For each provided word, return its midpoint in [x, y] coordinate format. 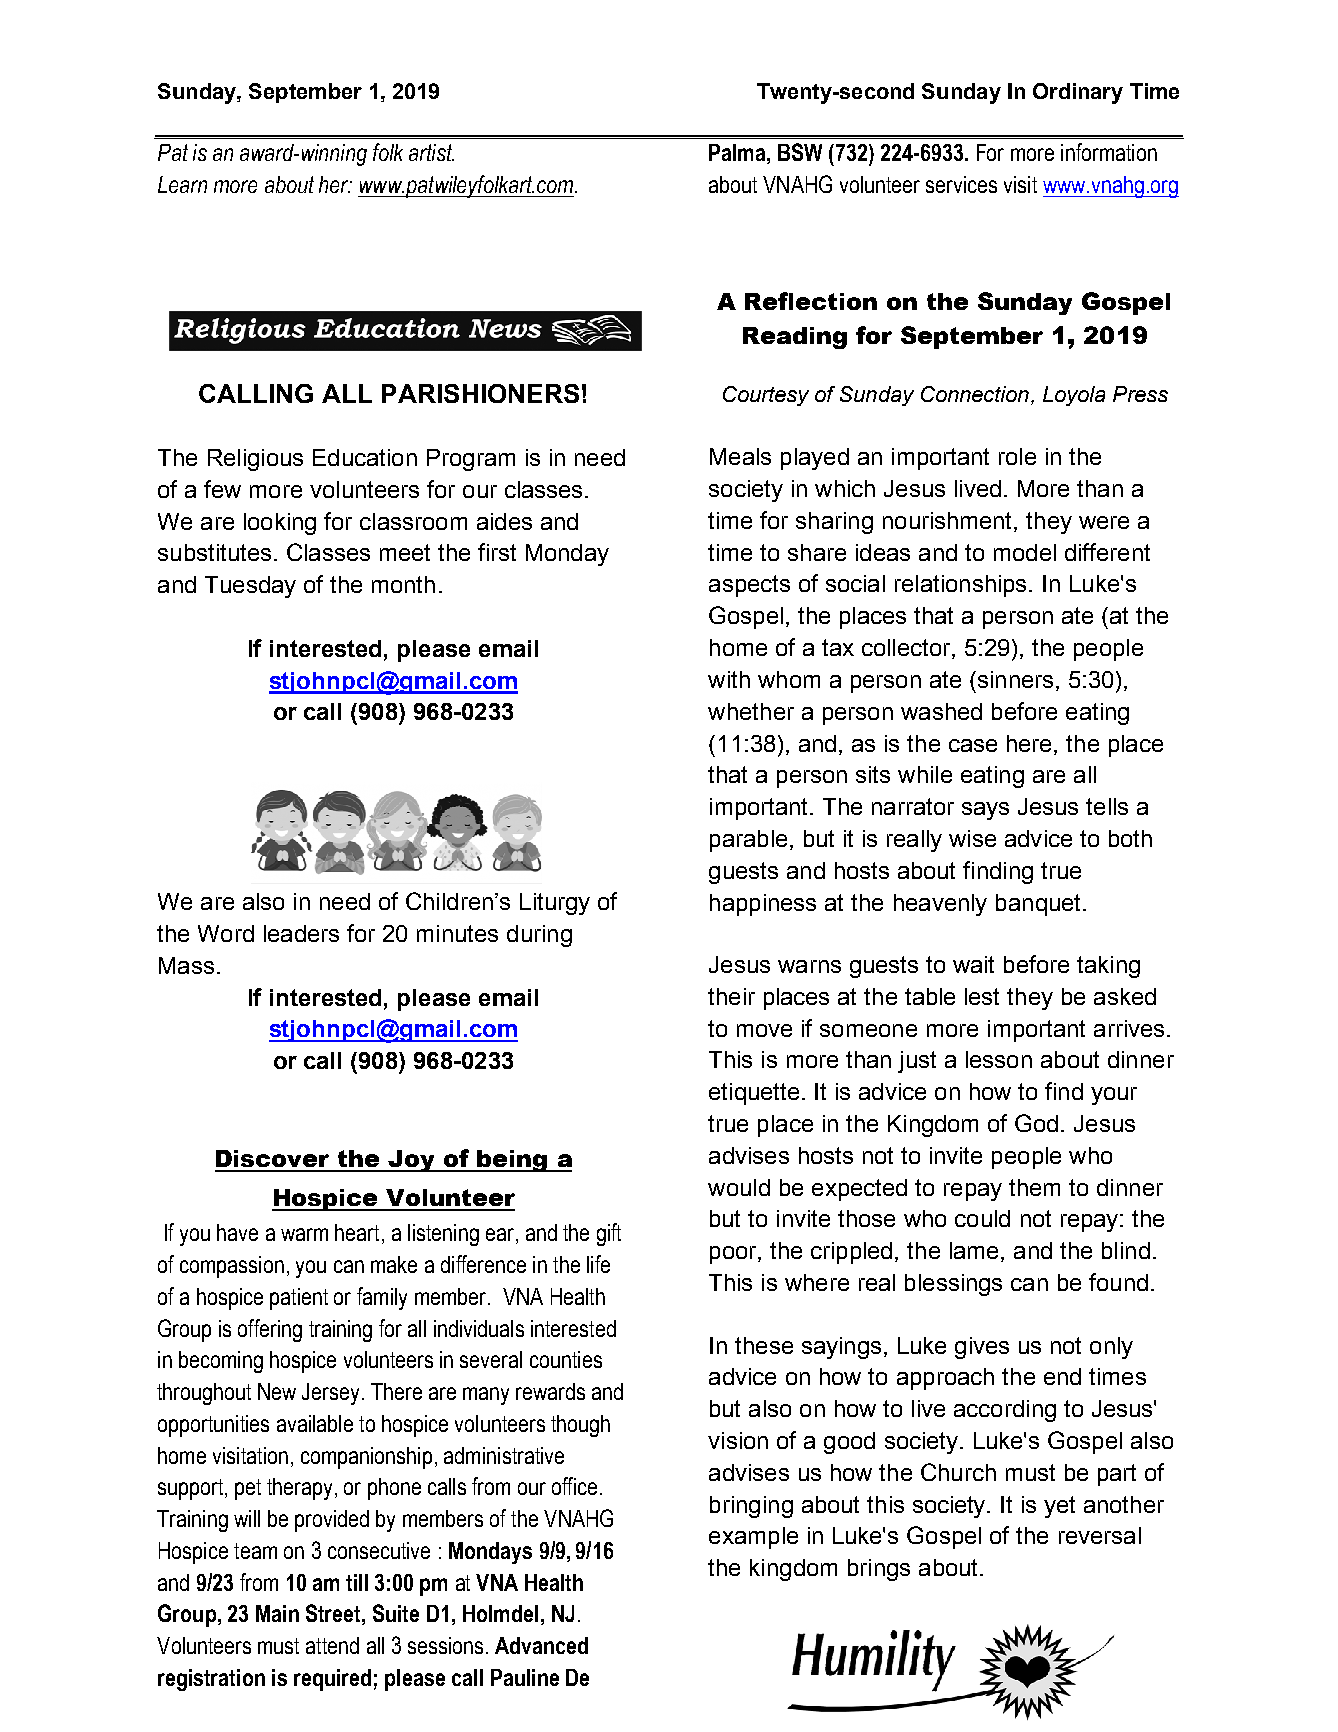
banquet [1040, 905]
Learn [182, 184]
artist [431, 152]
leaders [301, 933]
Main [277, 1613]
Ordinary [1078, 93]
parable [748, 841]
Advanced [541, 1645]
